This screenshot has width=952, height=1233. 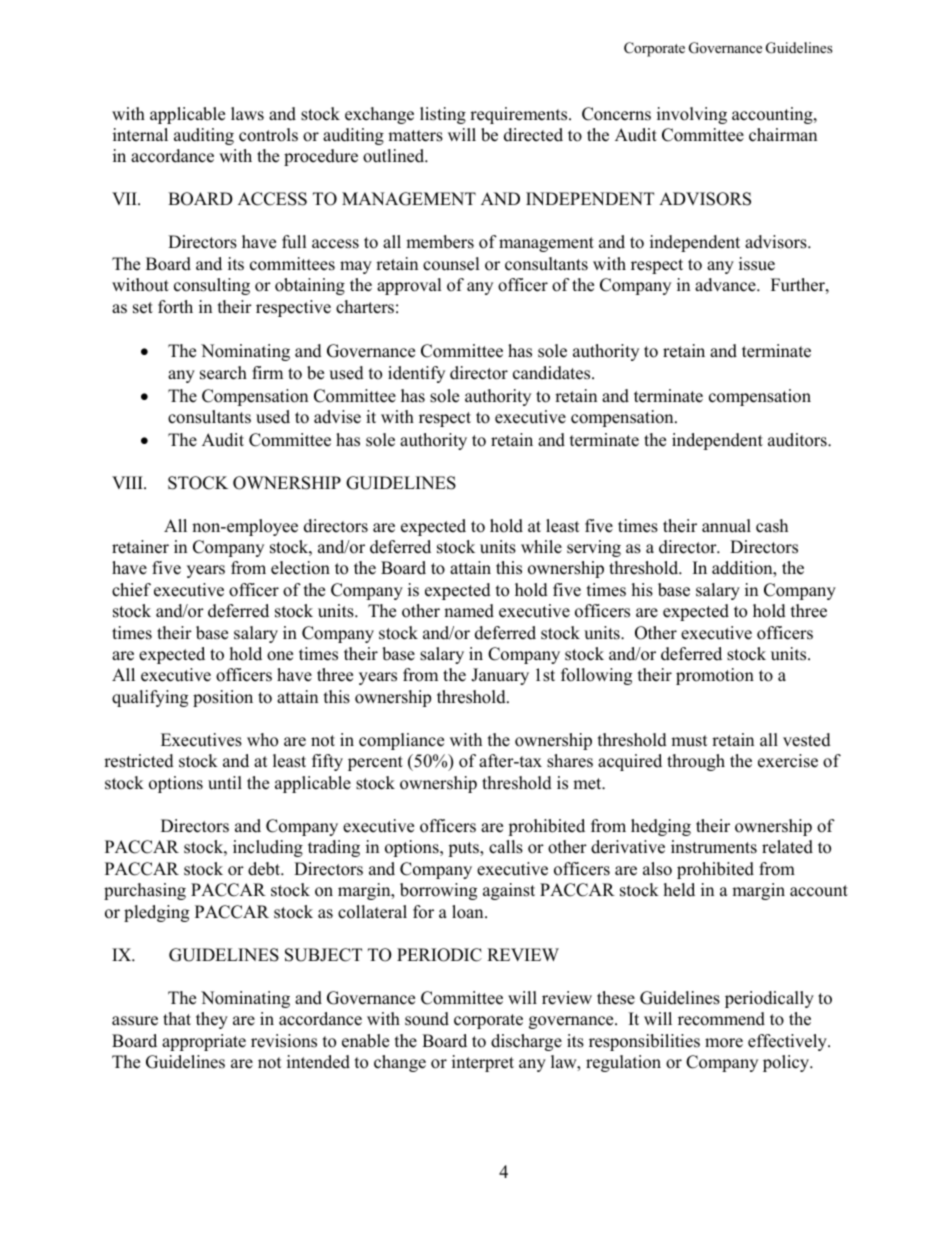 What do you see at coordinates (469, 611) in the screenshot?
I see `named` at bounding box center [469, 611].
